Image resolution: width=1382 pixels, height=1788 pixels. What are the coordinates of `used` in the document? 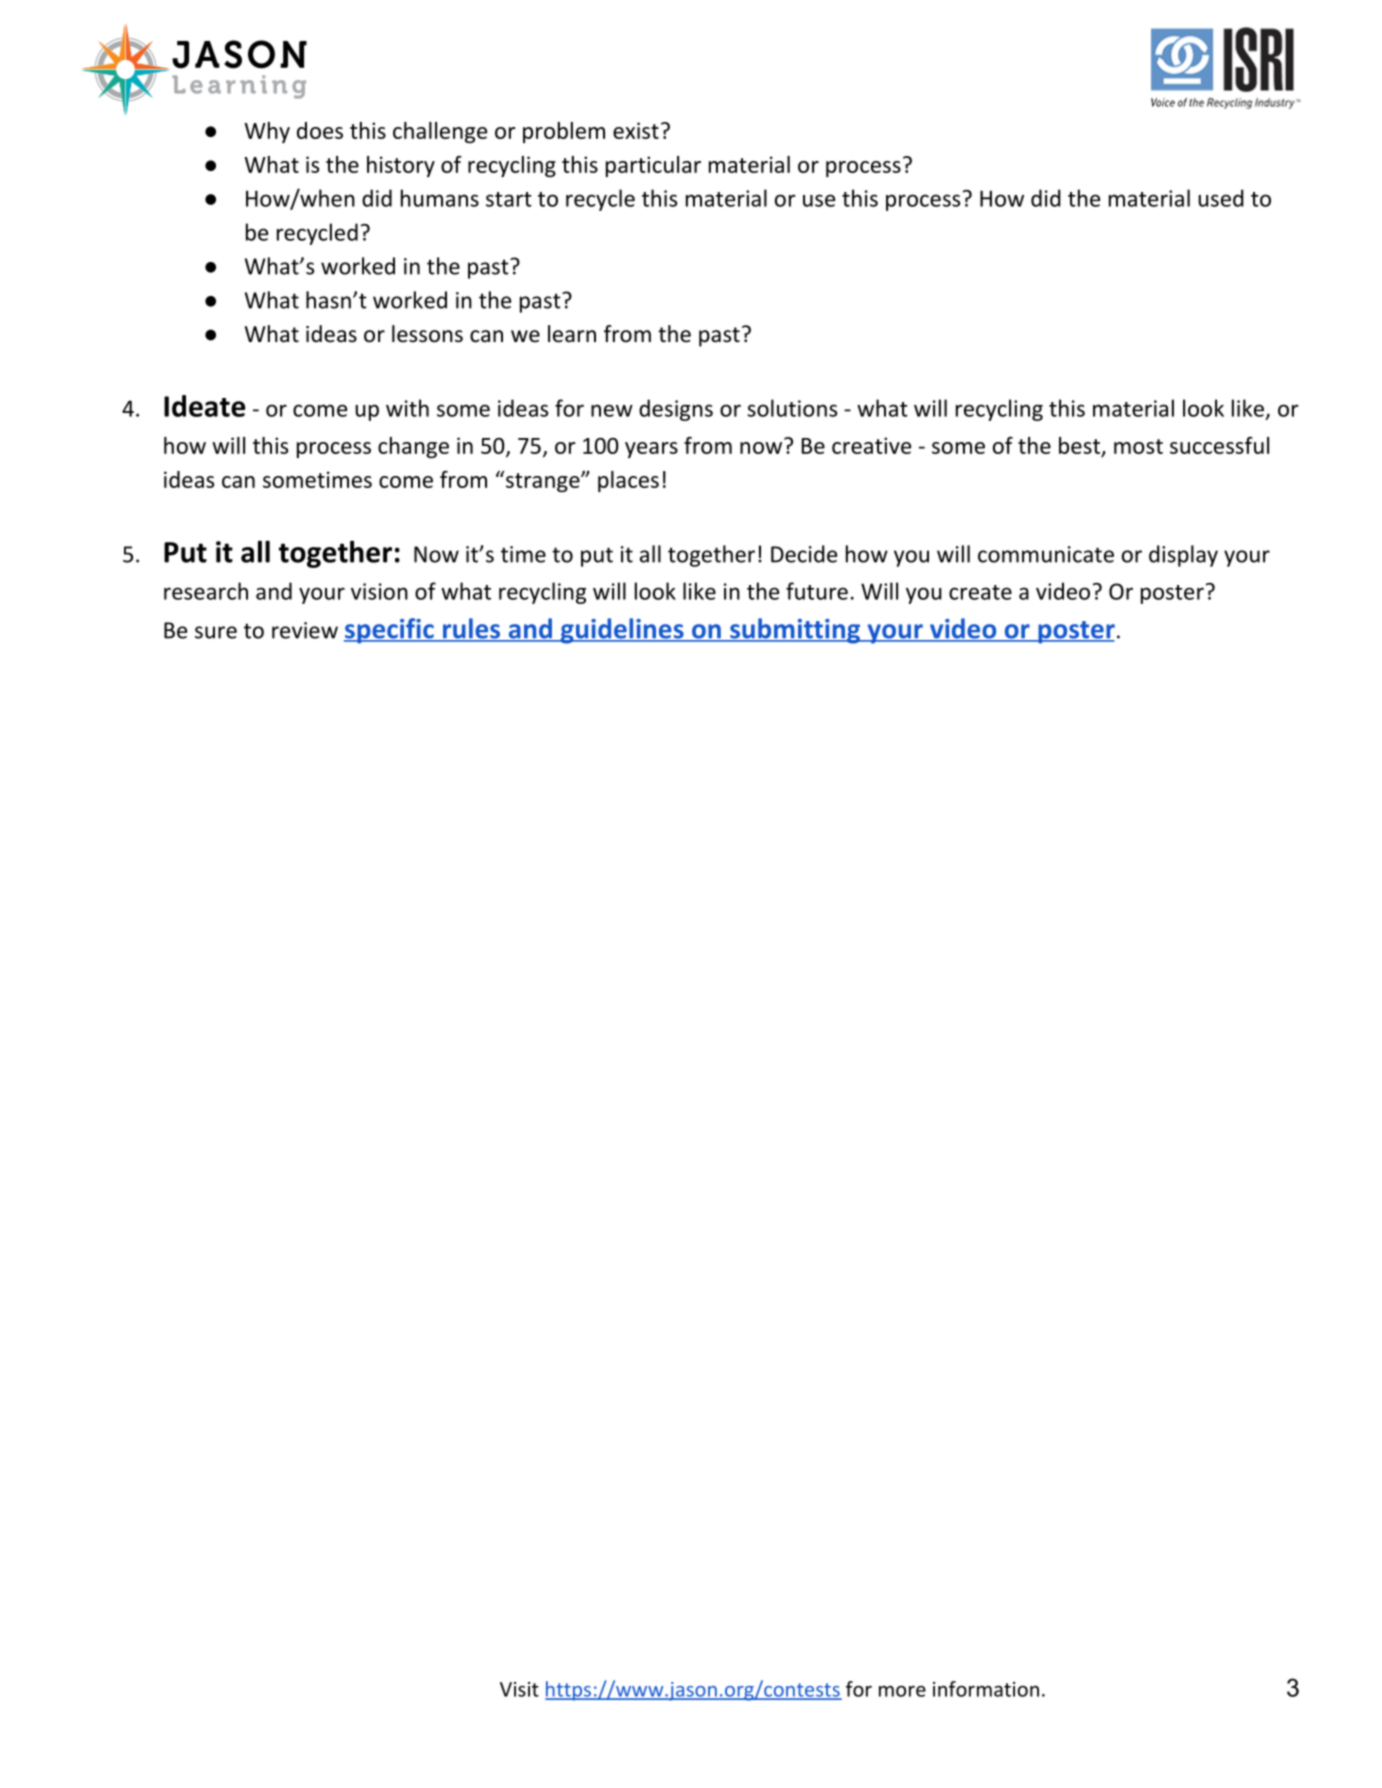 It's located at (1221, 198).
